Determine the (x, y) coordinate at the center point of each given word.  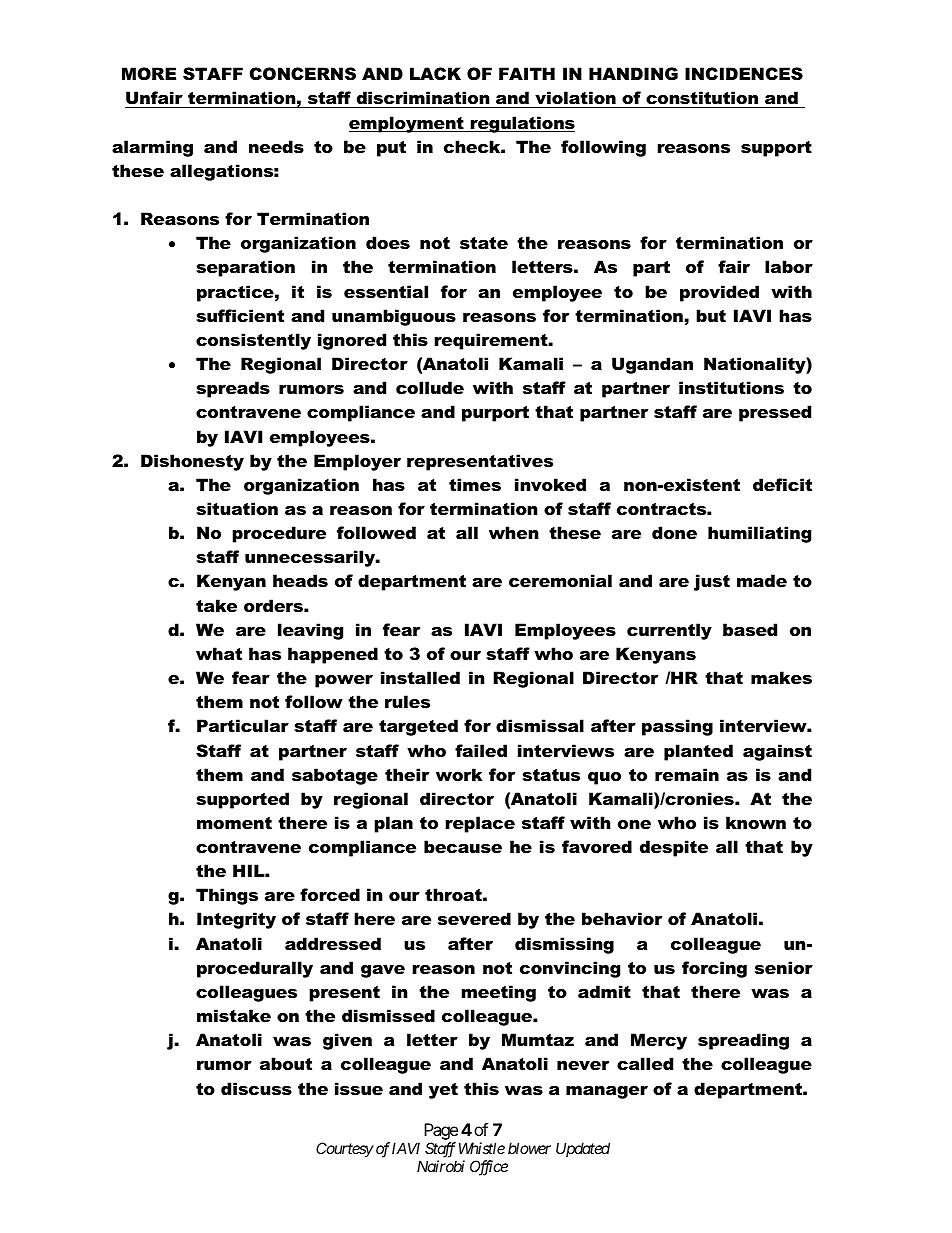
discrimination (423, 97)
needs (276, 146)
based (750, 629)
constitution (702, 97)
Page (441, 1131)
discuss (256, 1088)
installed (420, 677)
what (219, 653)
